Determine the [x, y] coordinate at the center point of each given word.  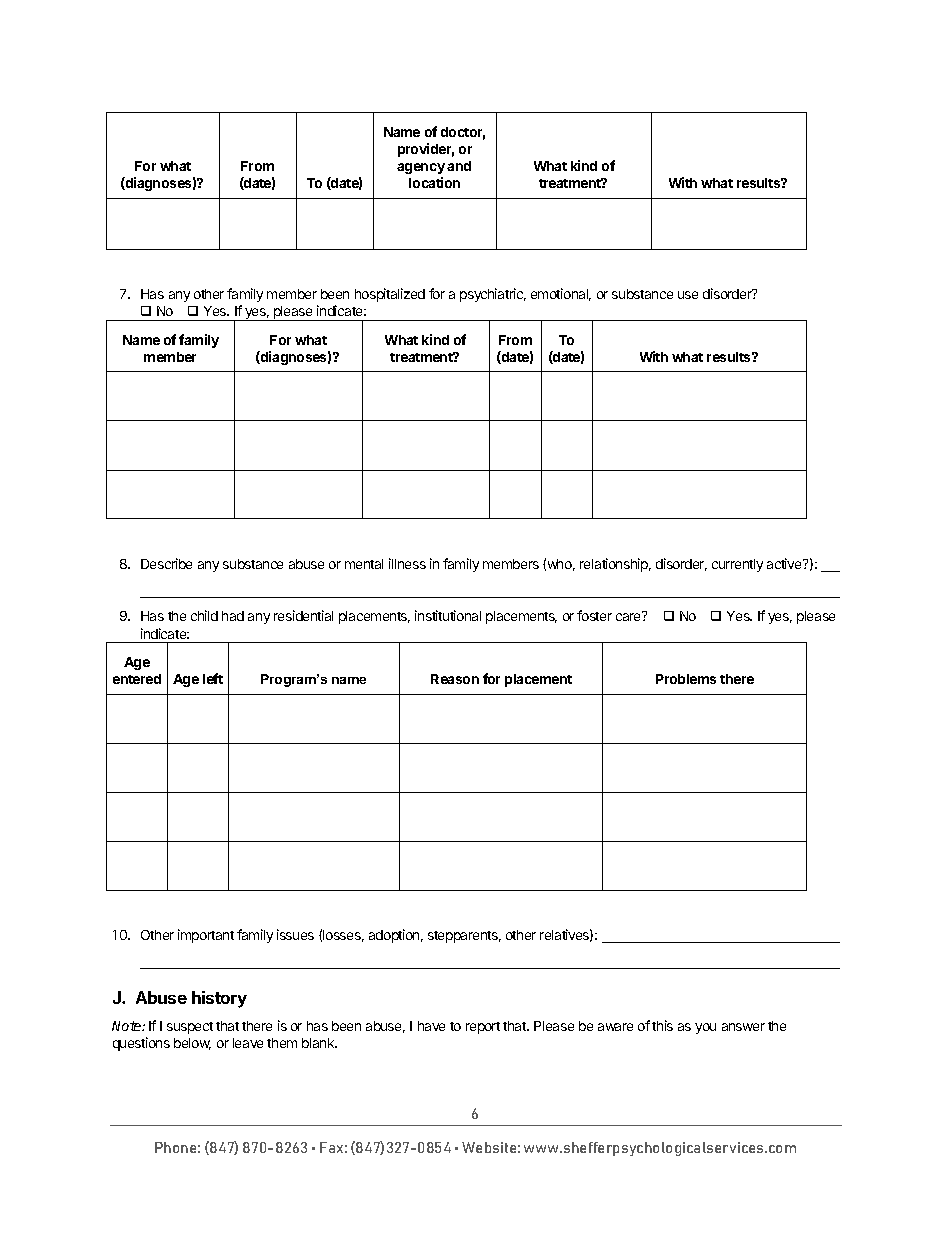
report [483, 1028]
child [204, 615]
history [219, 999]
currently [737, 565]
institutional [448, 615]
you [705, 1028]
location [434, 182]
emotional [561, 294]
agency [421, 168]
